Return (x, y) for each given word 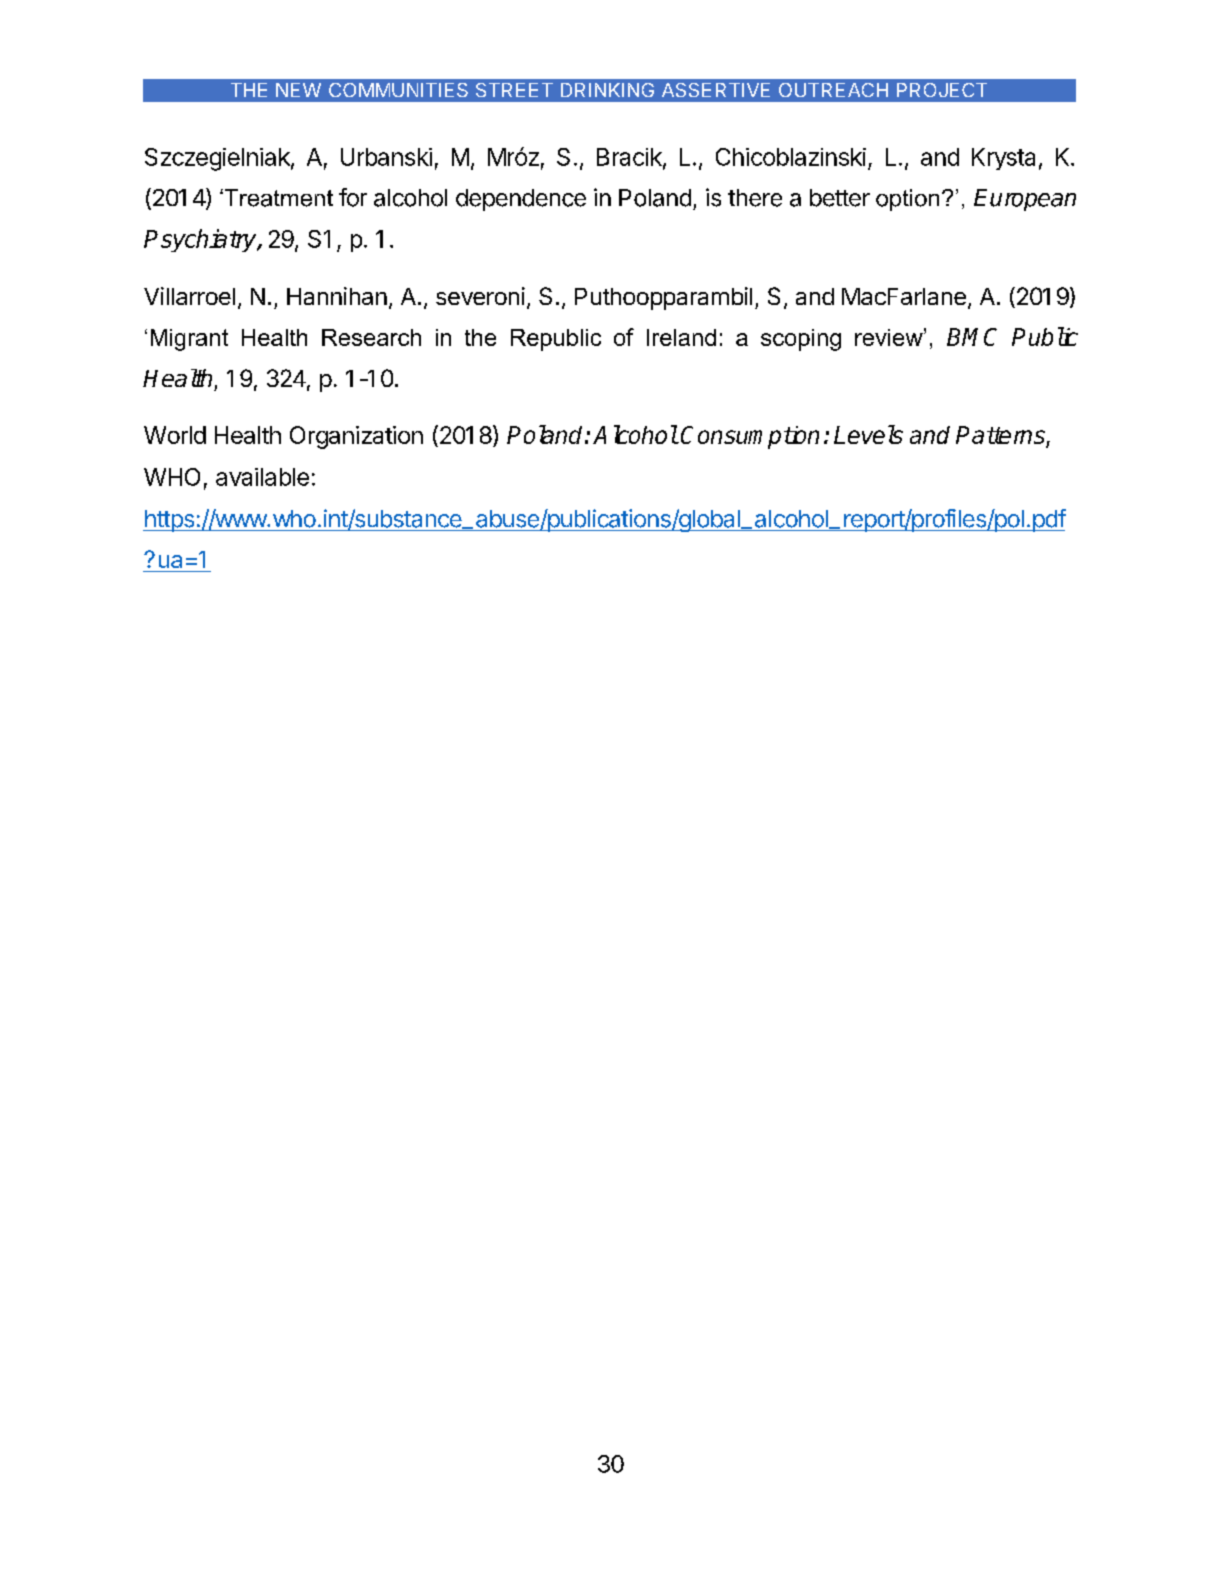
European (1025, 200)
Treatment (277, 198)
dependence (521, 200)
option (907, 200)
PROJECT (942, 90)
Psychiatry (201, 240)
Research (371, 337)
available (262, 477)
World (175, 435)
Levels (868, 434)
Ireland (681, 337)
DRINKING (607, 90)
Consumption (750, 437)
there (755, 198)
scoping (801, 340)
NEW (298, 90)
